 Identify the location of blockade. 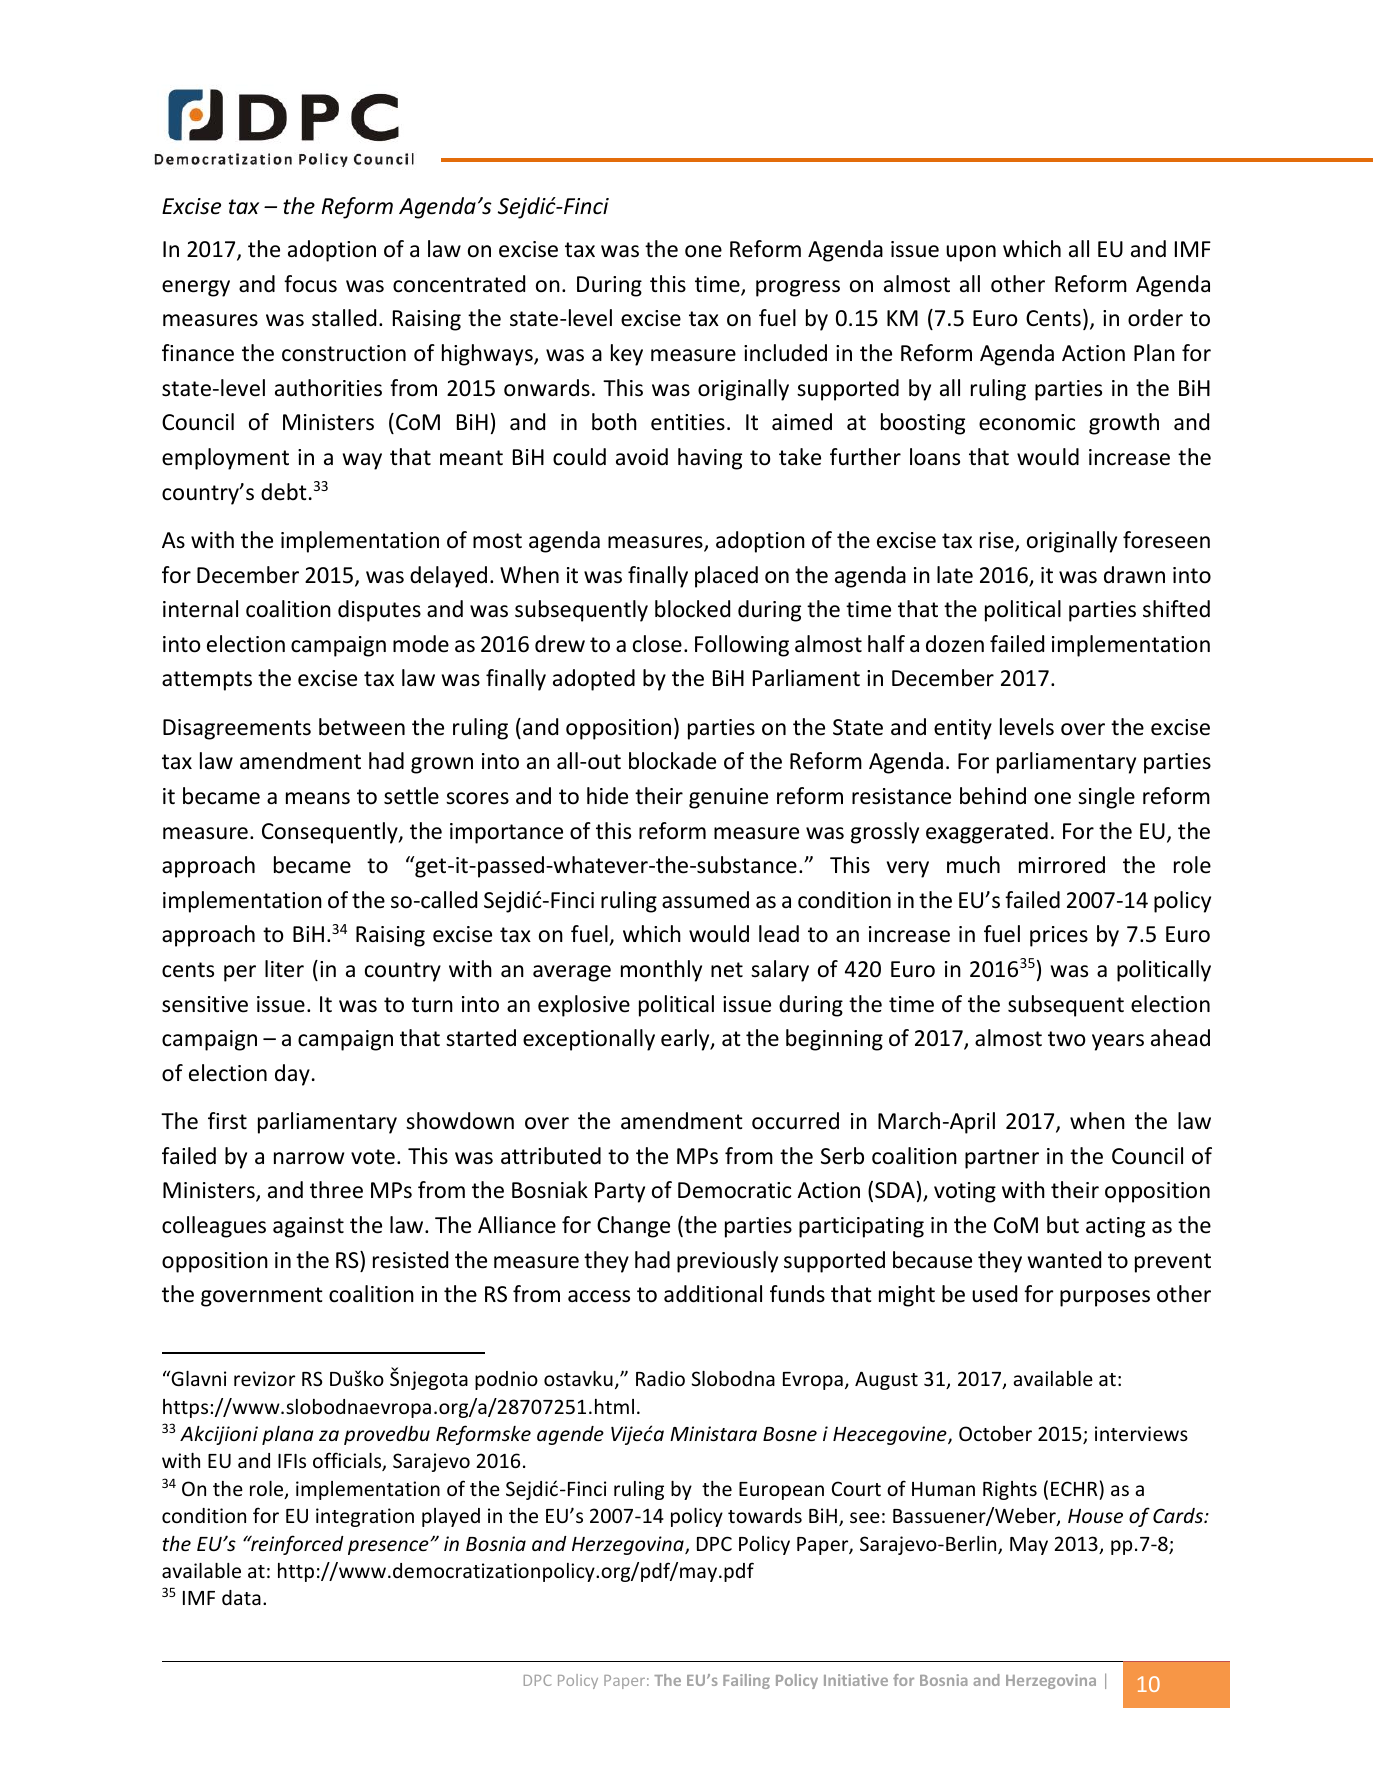
(672, 761).
